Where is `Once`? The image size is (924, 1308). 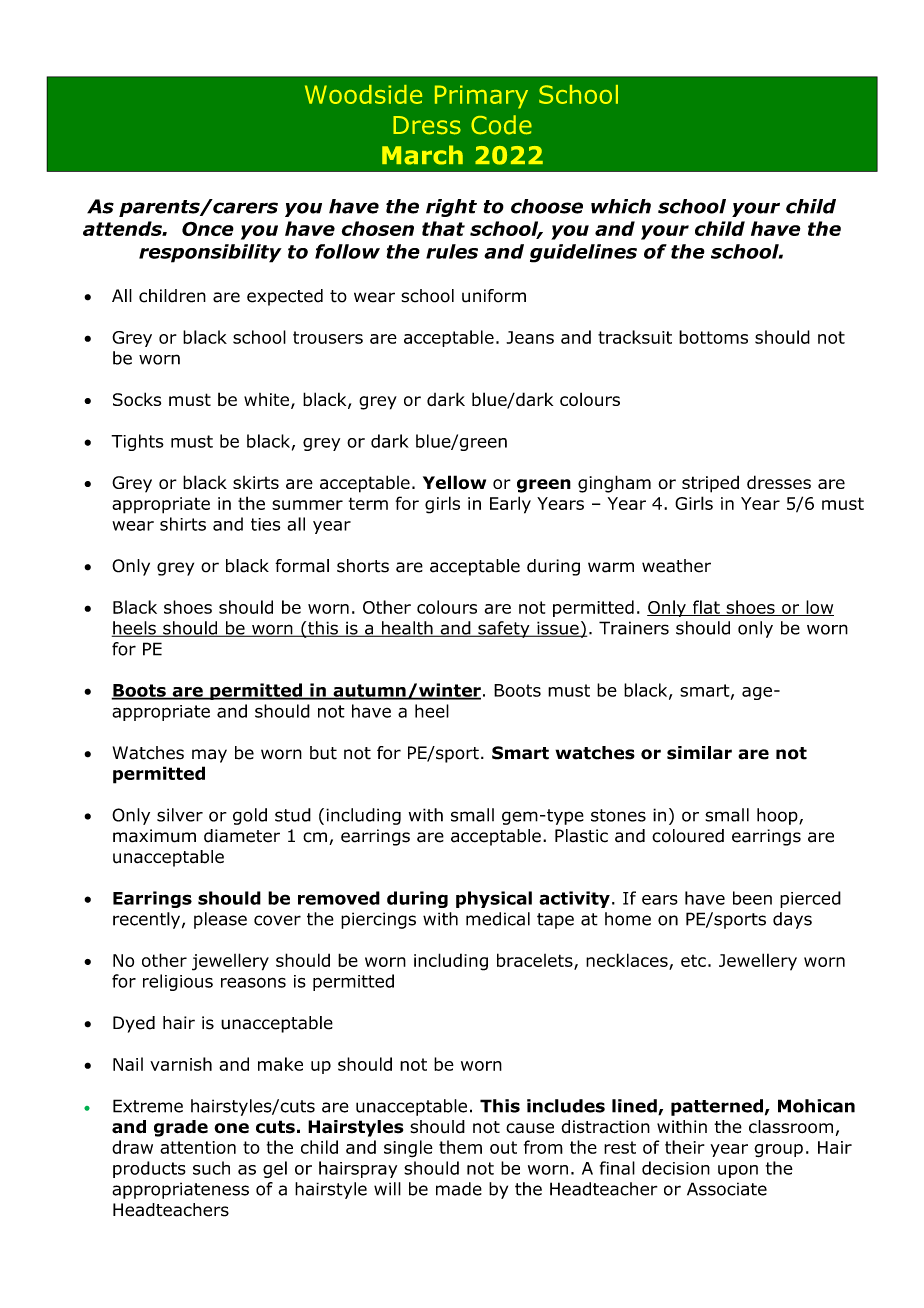 Once is located at coordinates (208, 229).
